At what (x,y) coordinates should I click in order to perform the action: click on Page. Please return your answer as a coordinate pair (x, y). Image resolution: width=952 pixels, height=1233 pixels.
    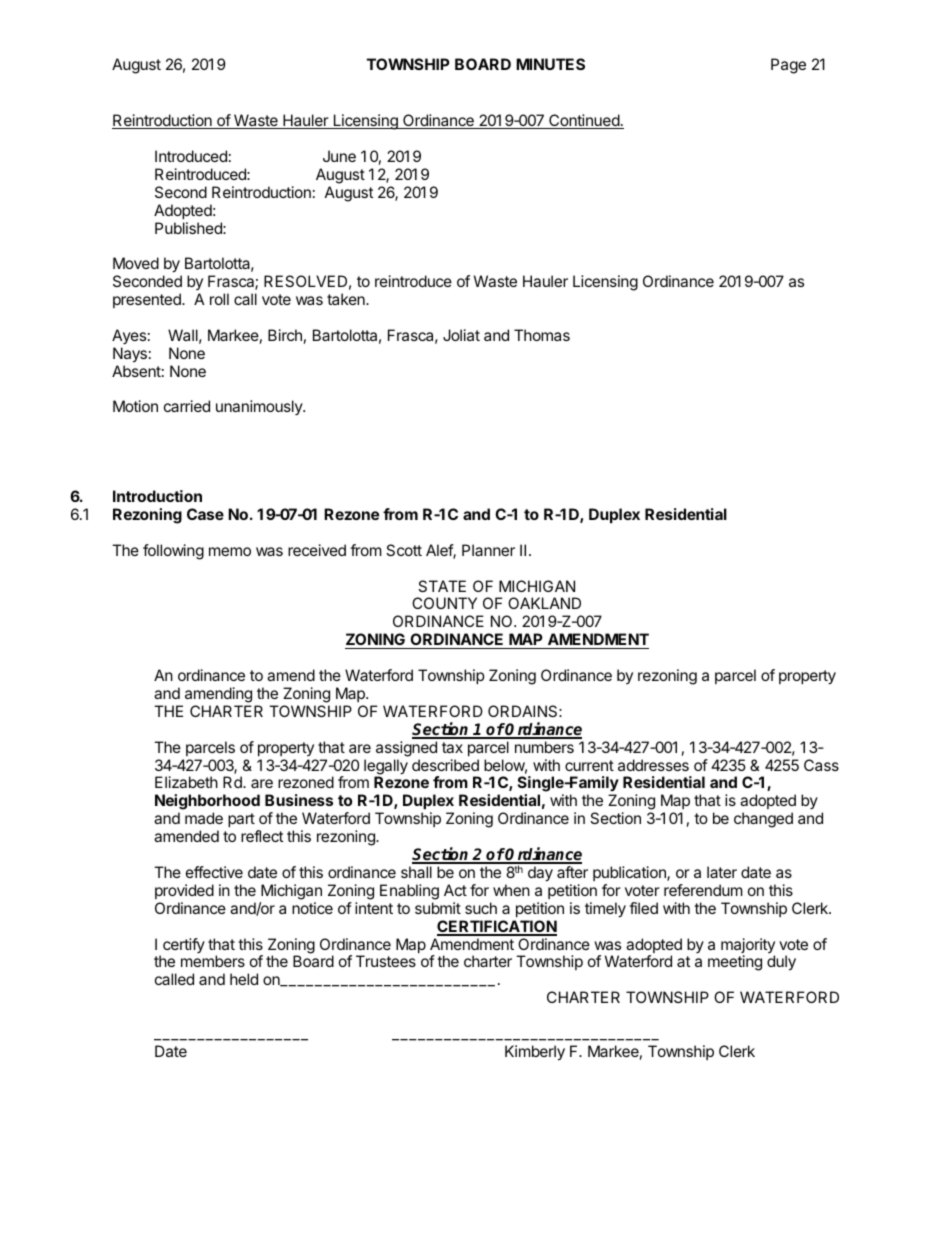
    Looking at the image, I should click on (788, 66).
